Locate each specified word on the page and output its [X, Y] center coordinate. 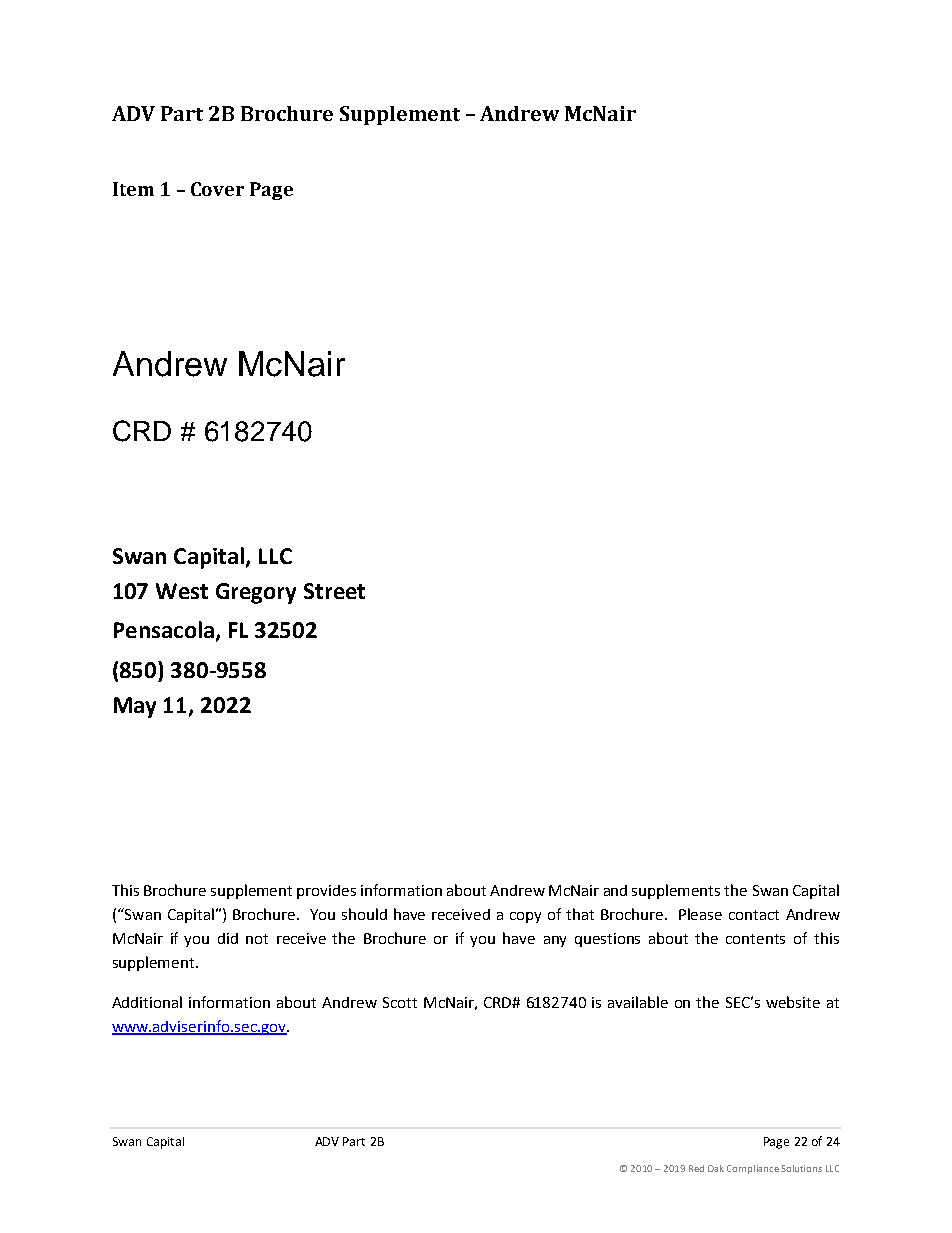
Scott [400, 1002]
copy [525, 917]
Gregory [256, 593]
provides [326, 892]
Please [700, 914]
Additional [147, 1002]
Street [334, 591]
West [182, 591]
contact [754, 915]
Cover [217, 189]
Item [133, 189]
